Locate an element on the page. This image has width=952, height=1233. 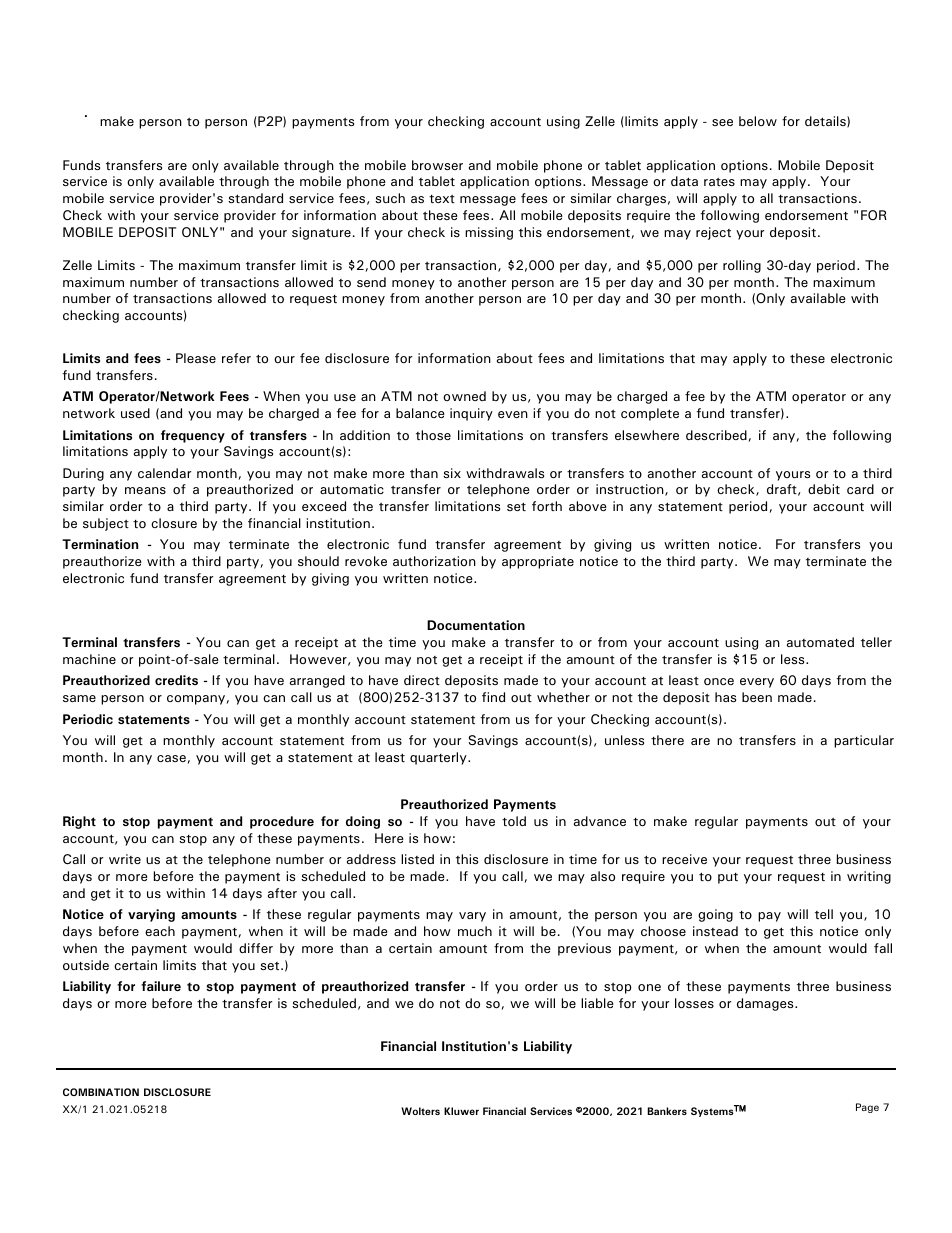
Page is located at coordinates (867, 1108).
